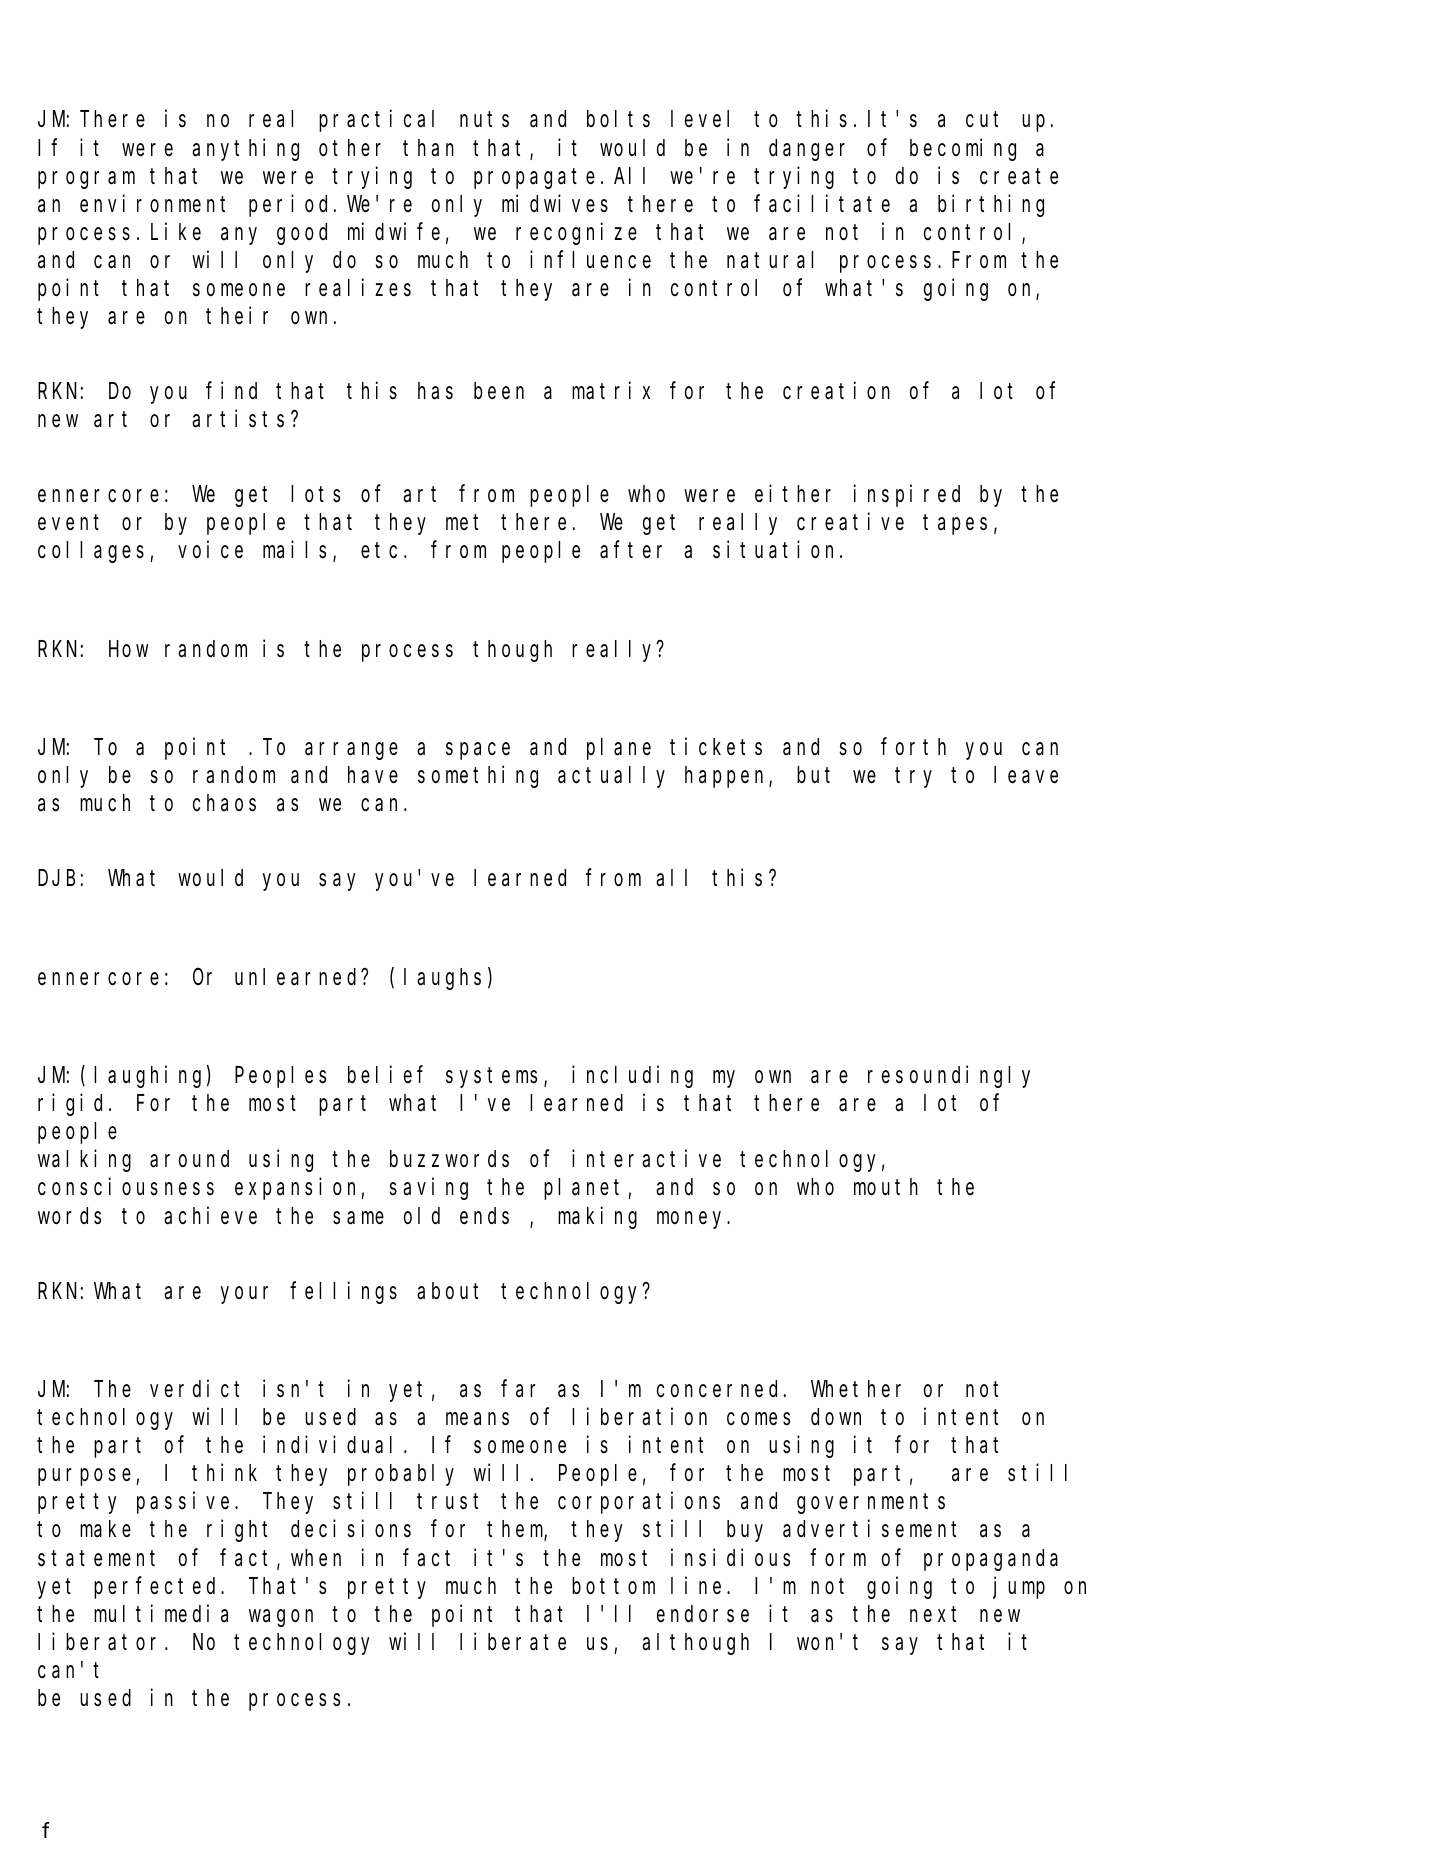 This screenshot has width=1434, height=1855. Describe the element at coordinates (886, 1187) in the screenshot. I see `mouth` at that location.
